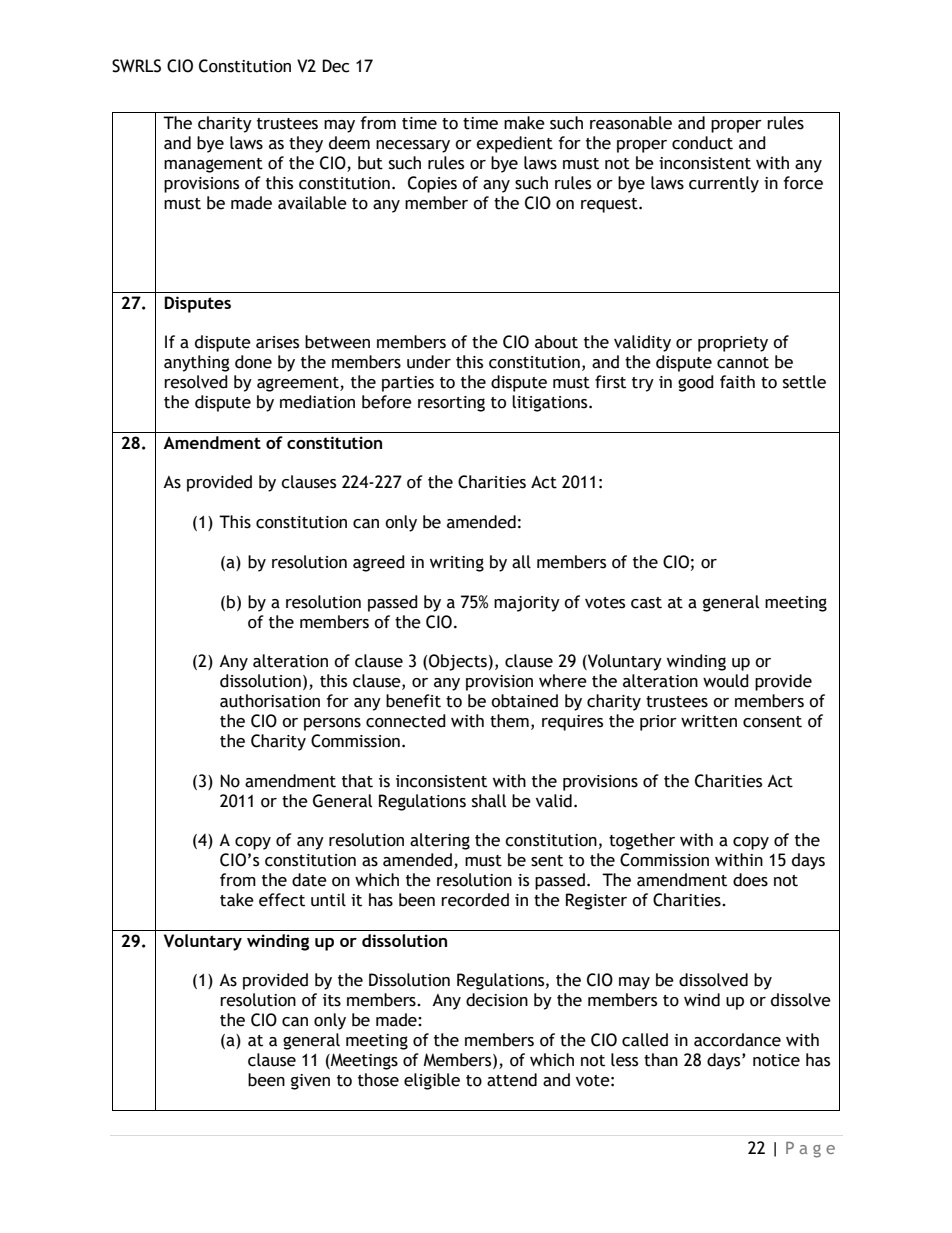  Describe the element at coordinates (702, 143) in the screenshot. I see `conduct` at that location.
